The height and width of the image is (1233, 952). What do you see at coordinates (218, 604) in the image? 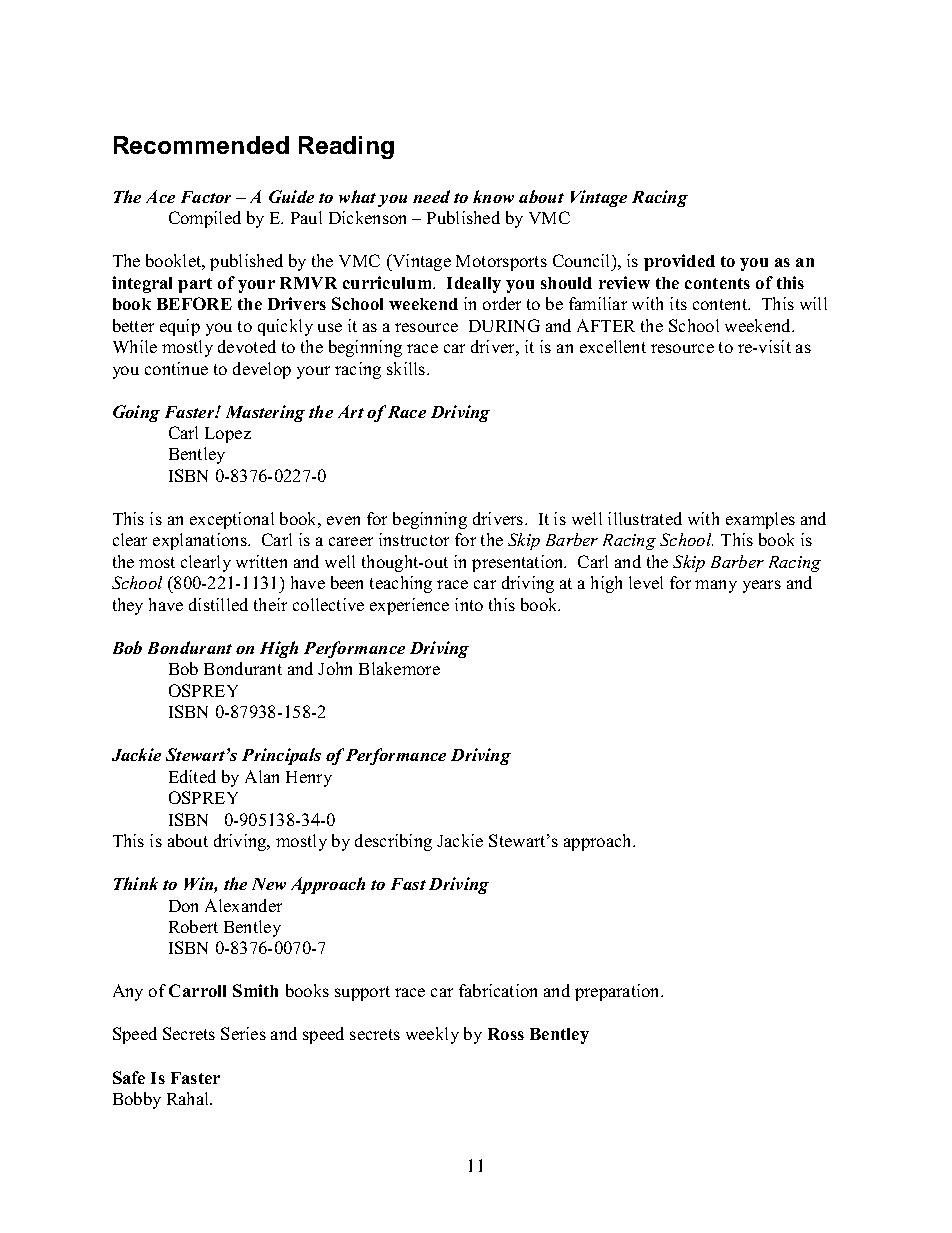
I see `distilled` at bounding box center [218, 604].
